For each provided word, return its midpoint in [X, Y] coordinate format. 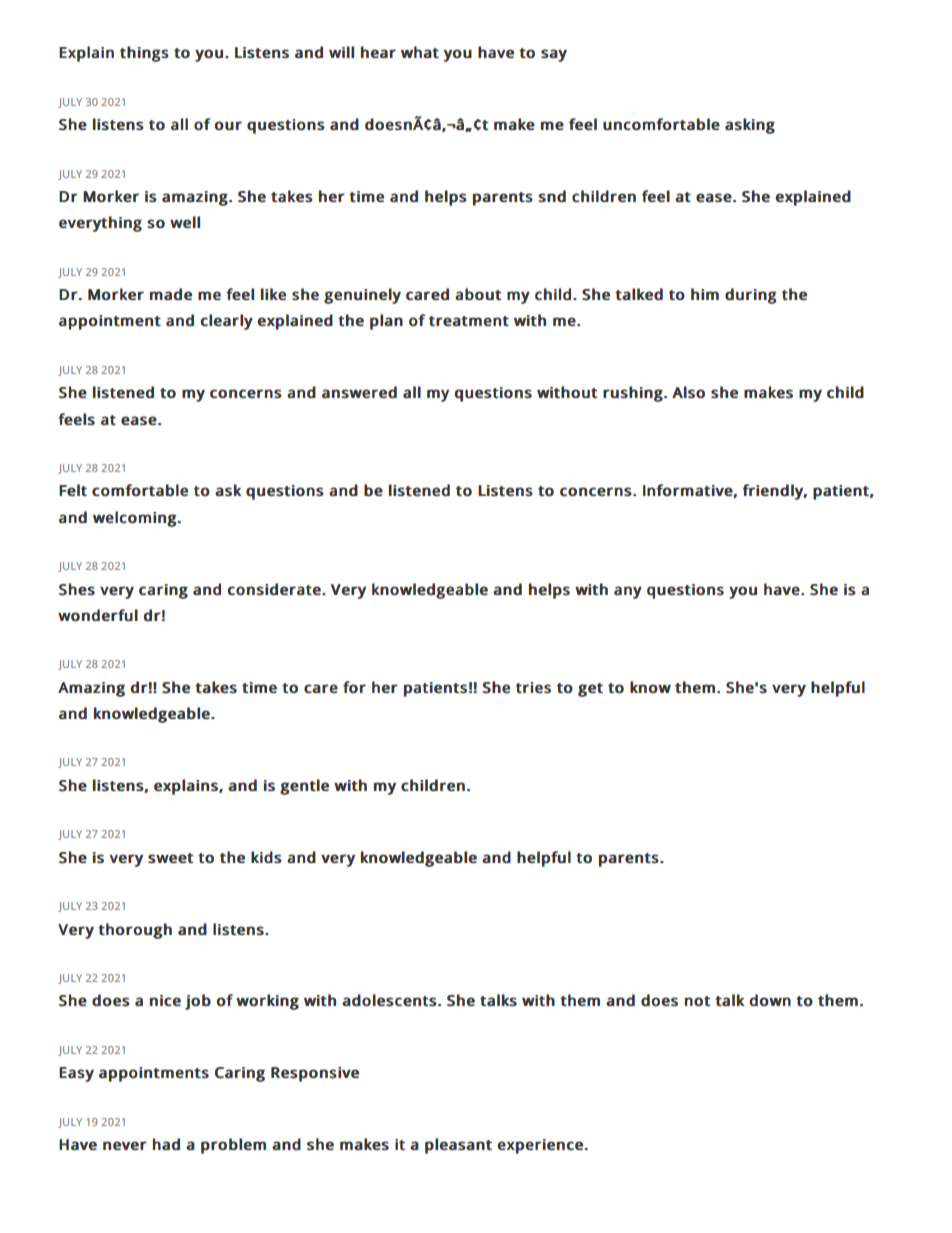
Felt [73, 490]
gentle [304, 787]
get [590, 690]
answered [359, 392]
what [420, 52]
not [698, 1001]
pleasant [458, 1146]
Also [688, 392]
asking [750, 126]
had [166, 1144]
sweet [171, 858]
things [144, 54]
